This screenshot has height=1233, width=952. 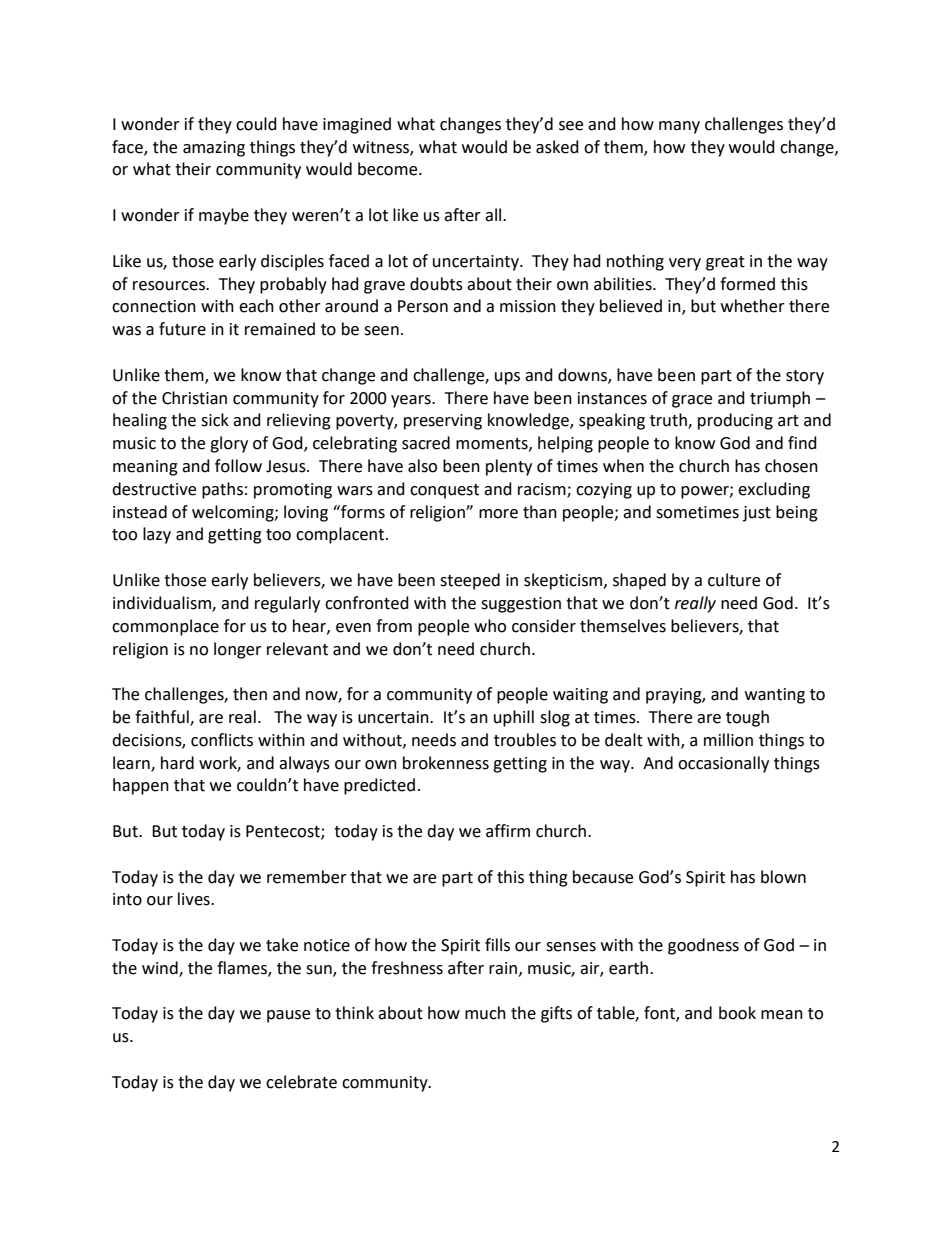 I want to click on producing, so click(x=735, y=421).
